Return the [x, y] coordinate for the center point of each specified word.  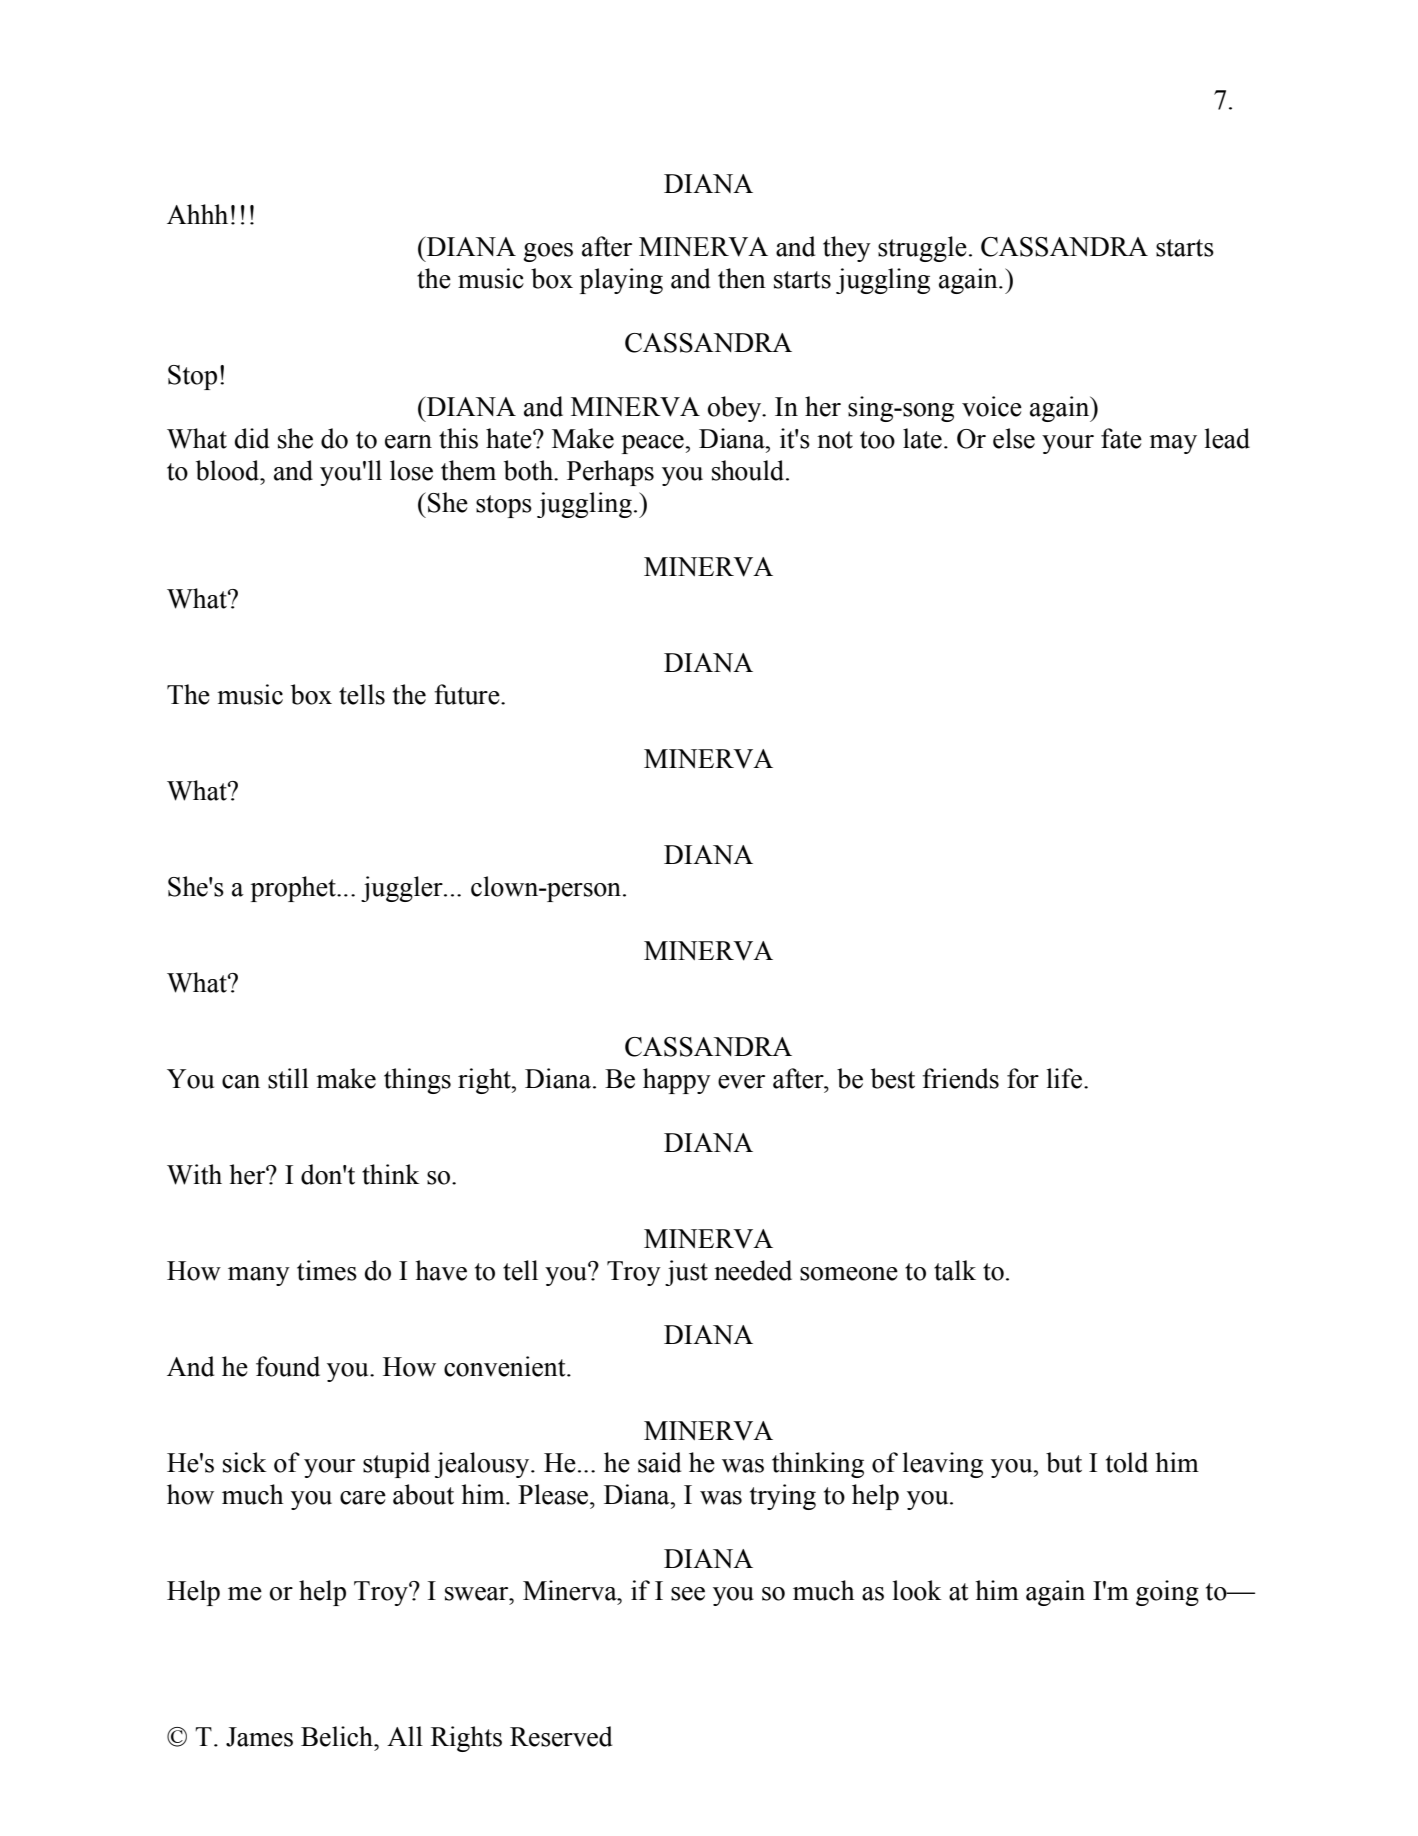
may [1173, 444]
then [742, 278]
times [327, 1270]
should [749, 470]
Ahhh [197, 214]
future [468, 694]
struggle [922, 249]
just [686, 1273]
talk [955, 1270]
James [259, 1737]
